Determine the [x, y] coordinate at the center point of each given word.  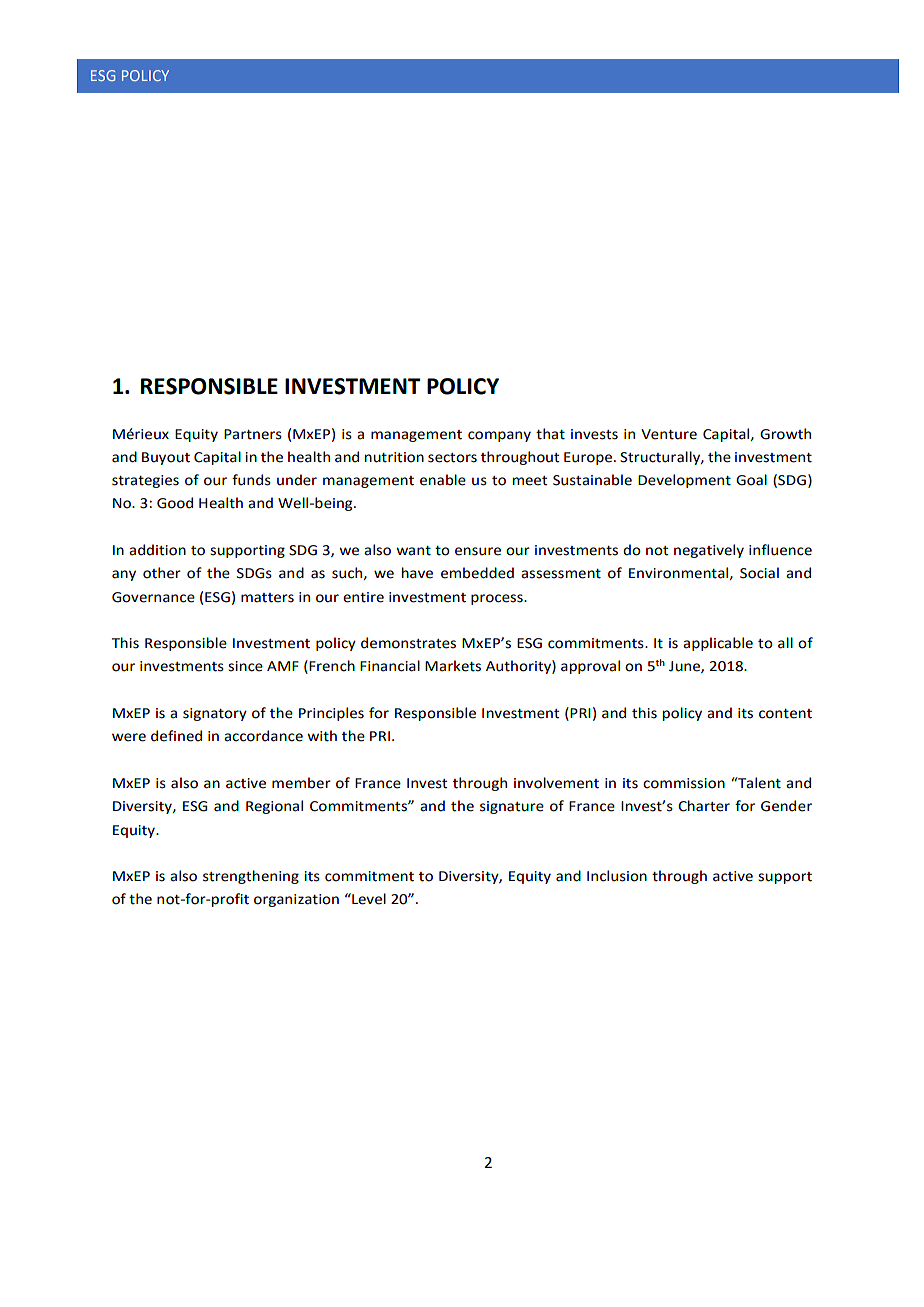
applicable [718, 644]
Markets [453, 666]
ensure [478, 551]
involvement [556, 783]
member [301, 783]
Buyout [166, 458]
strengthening [251, 877]
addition [157, 550]
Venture [669, 434]
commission [684, 783]
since [245, 666]
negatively [709, 551]
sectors [452, 458]
